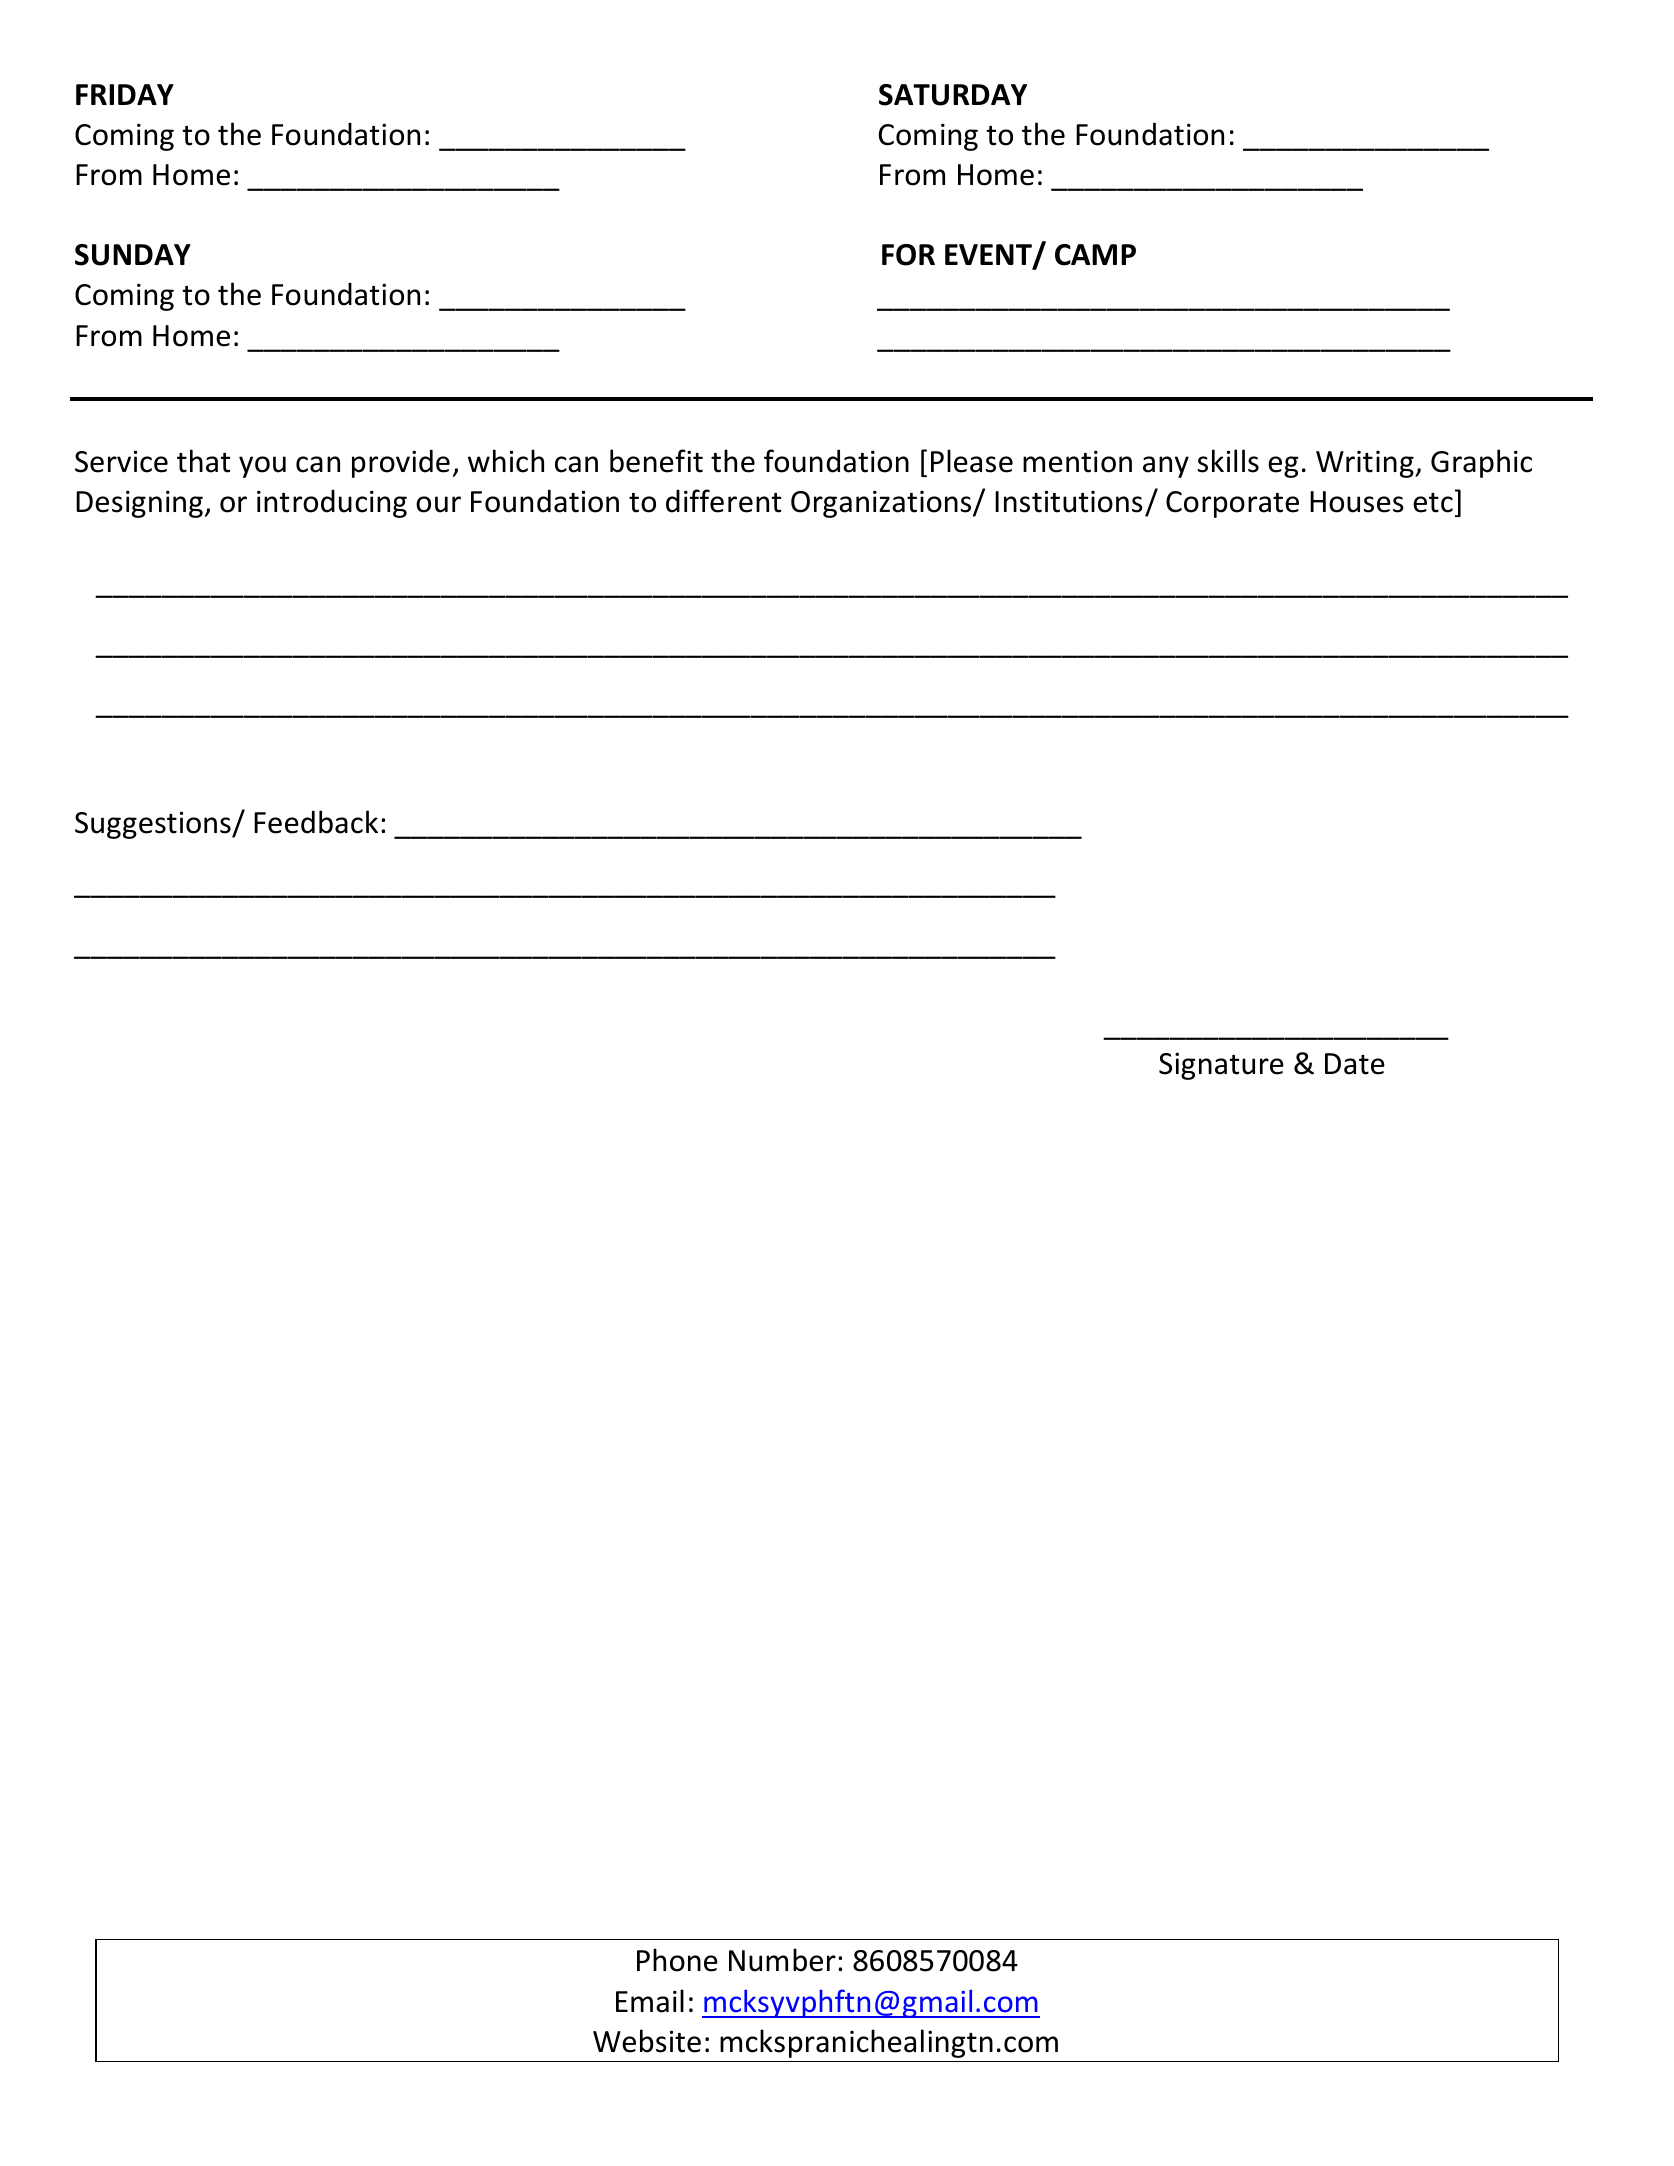 The height and width of the image is (2166, 1674). I want to click on Organizations, so click(882, 504).
